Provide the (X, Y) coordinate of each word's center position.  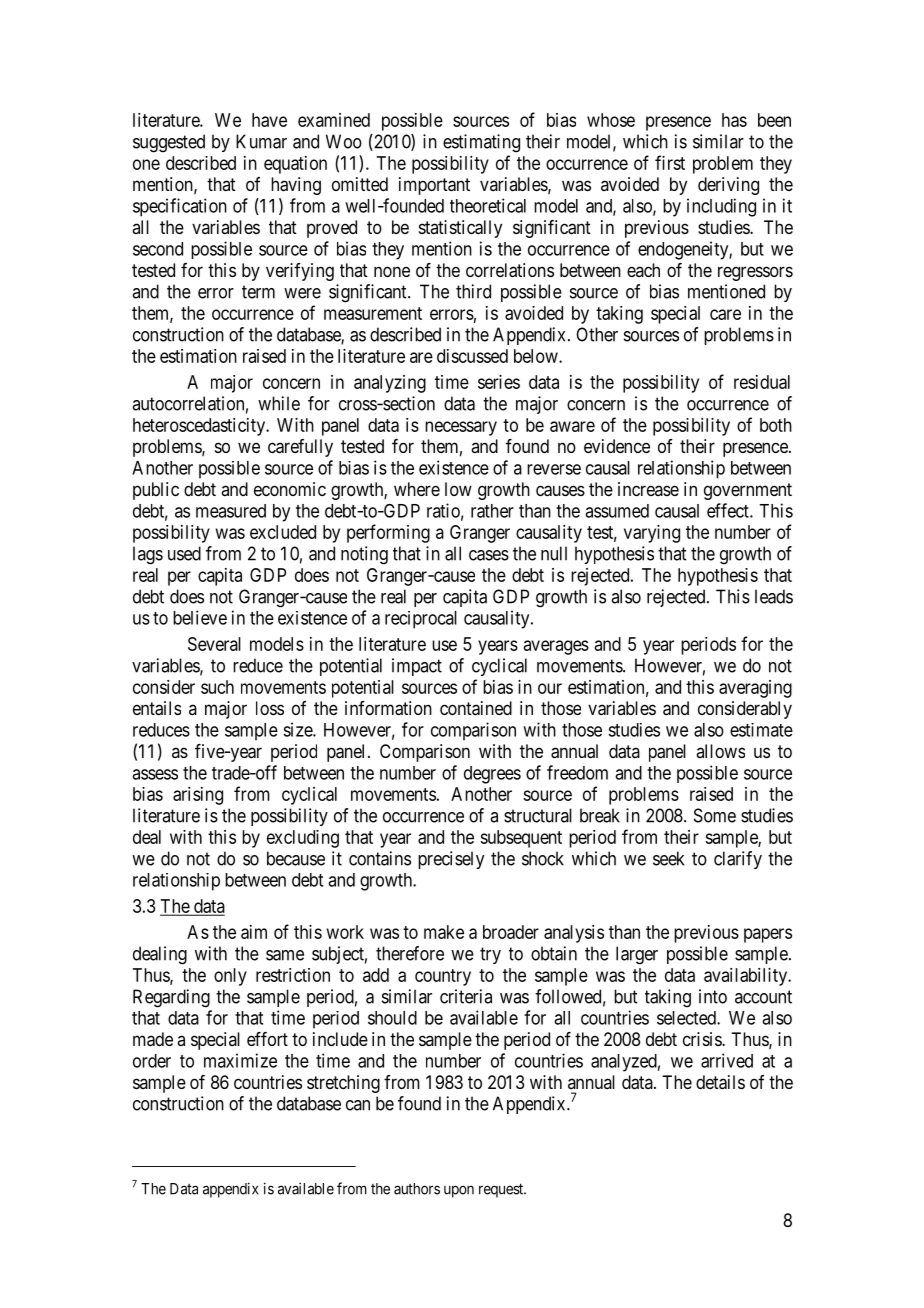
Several (214, 644)
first (670, 162)
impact (417, 667)
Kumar (261, 141)
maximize (240, 1060)
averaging (755, 689)
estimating (481, 143)
